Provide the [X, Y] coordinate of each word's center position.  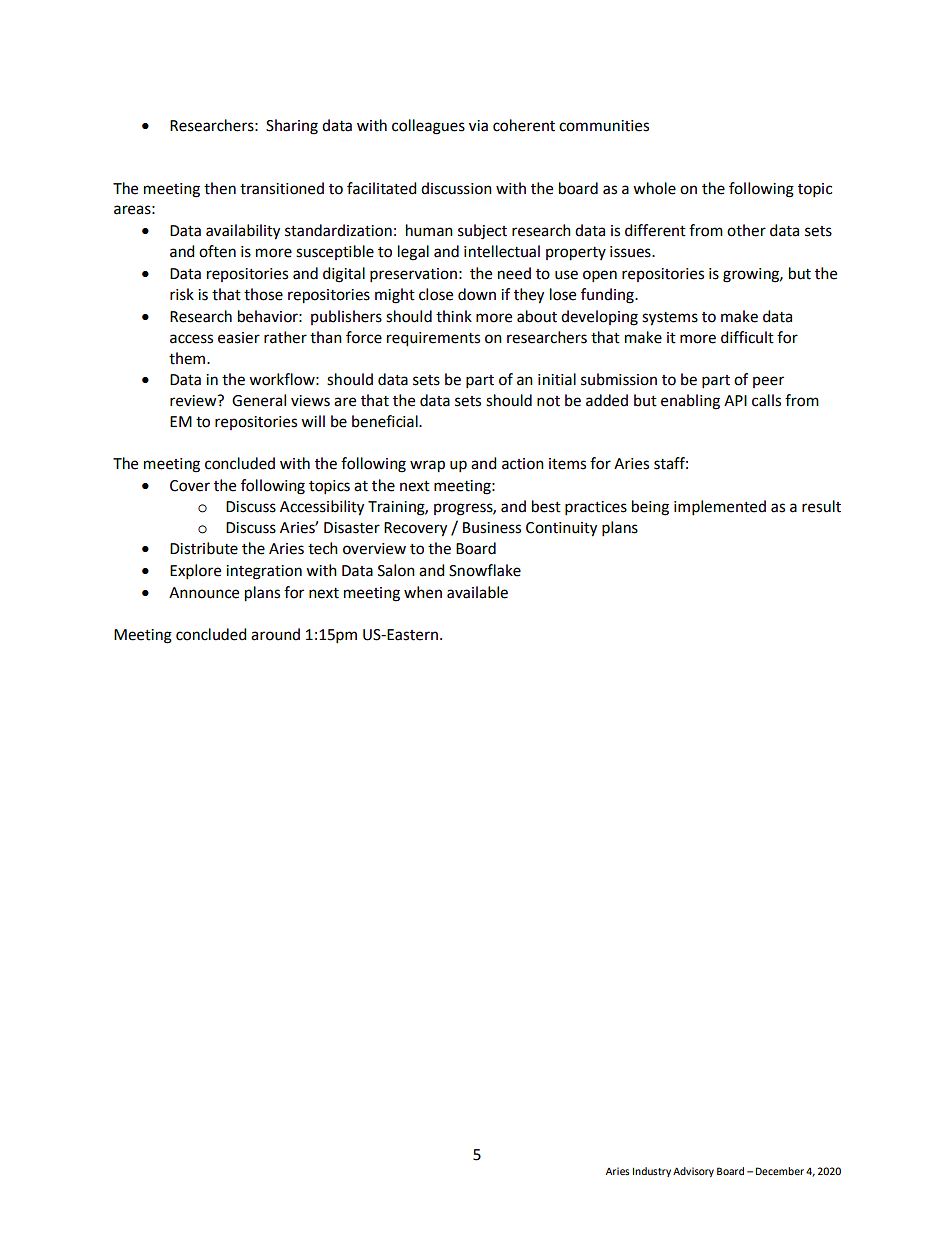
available [477, 592]
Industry [652, 1172]
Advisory [693, 1172]
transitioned [282, 188]
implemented [720, 508]
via [478, 126]
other [746, 230]
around [275, 634]
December [780, 1171]
